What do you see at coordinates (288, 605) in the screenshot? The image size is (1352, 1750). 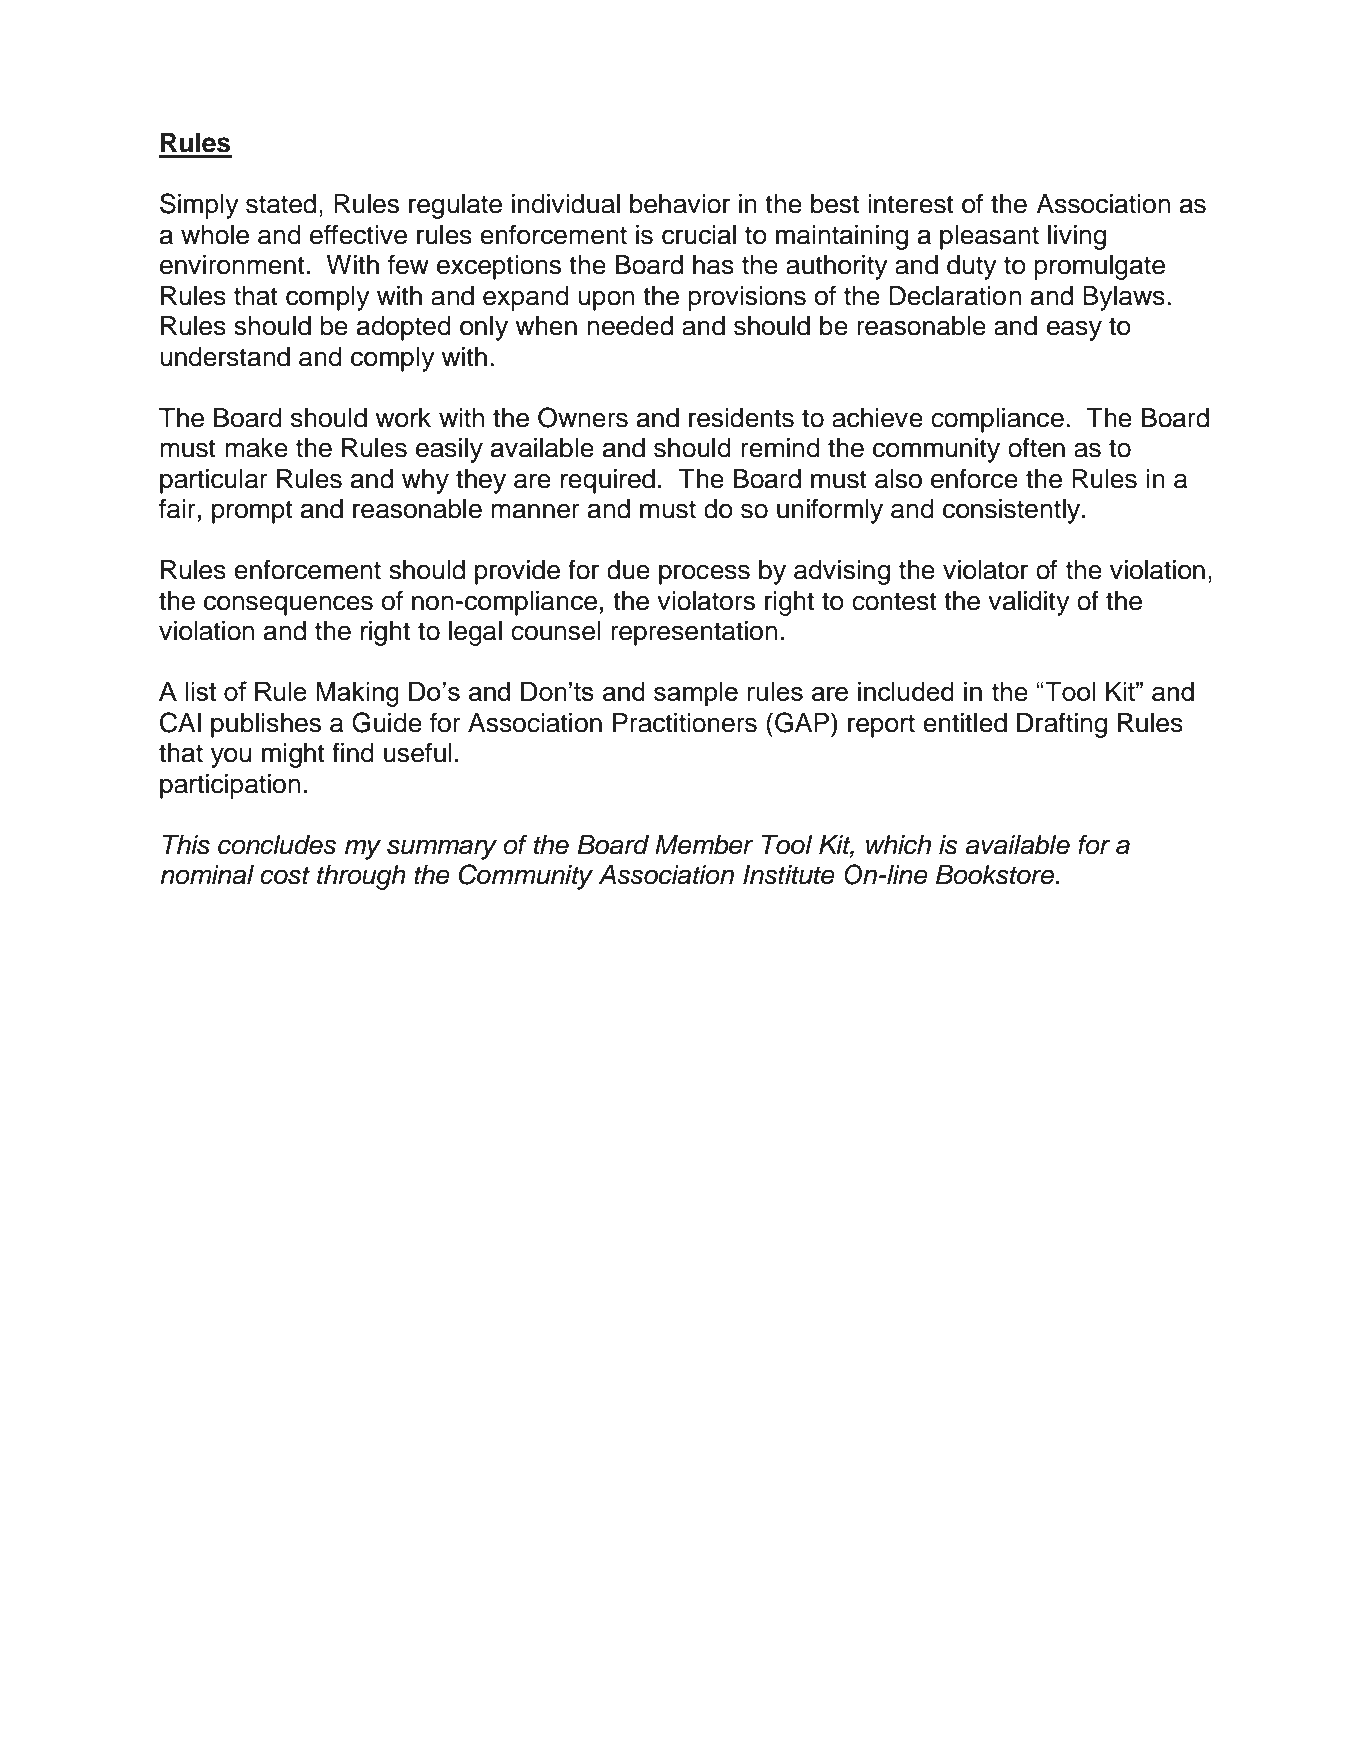 I see `consequences` at bounding box center [288, 605].
